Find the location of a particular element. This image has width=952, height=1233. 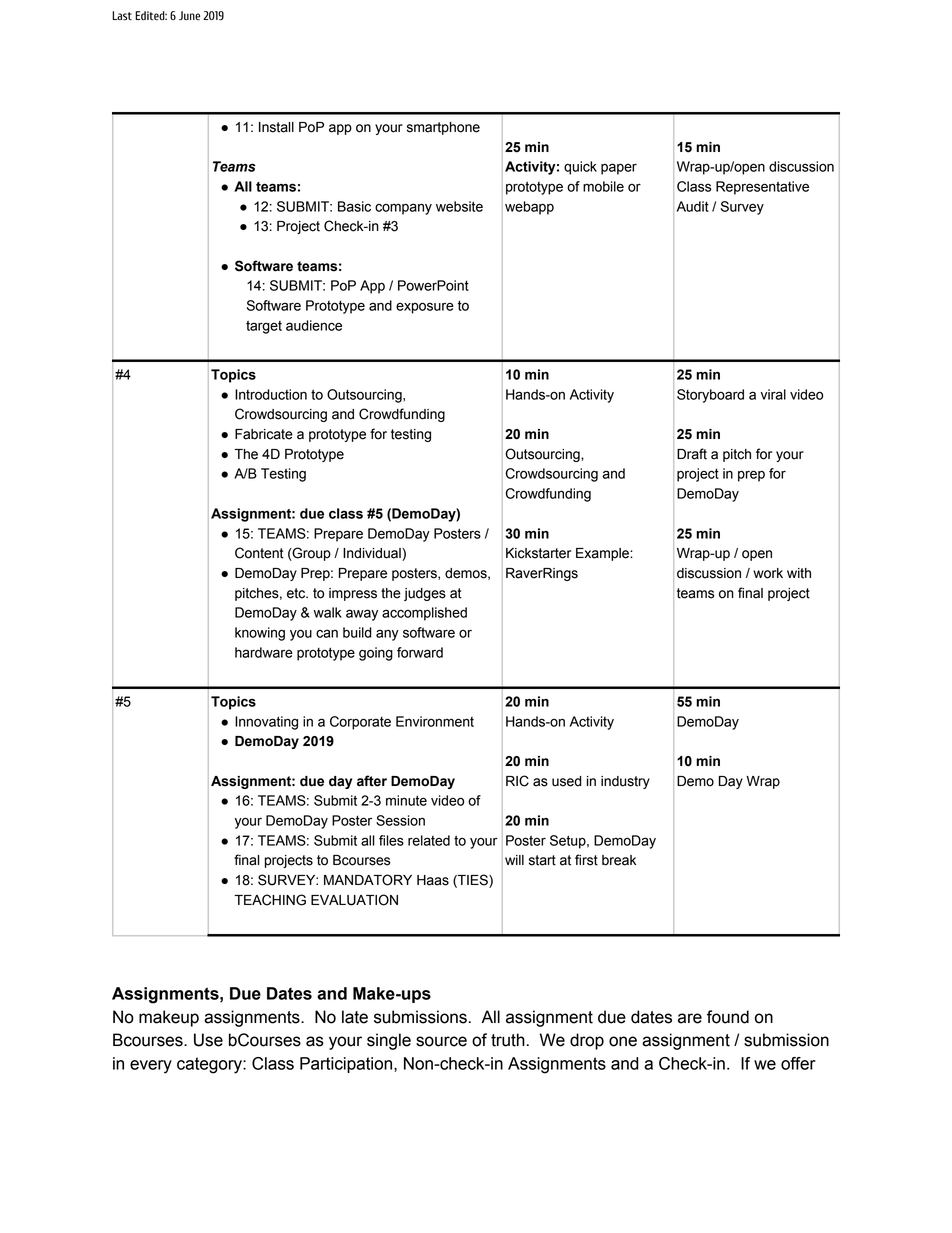

industry is located at coordinates (625, 782).
